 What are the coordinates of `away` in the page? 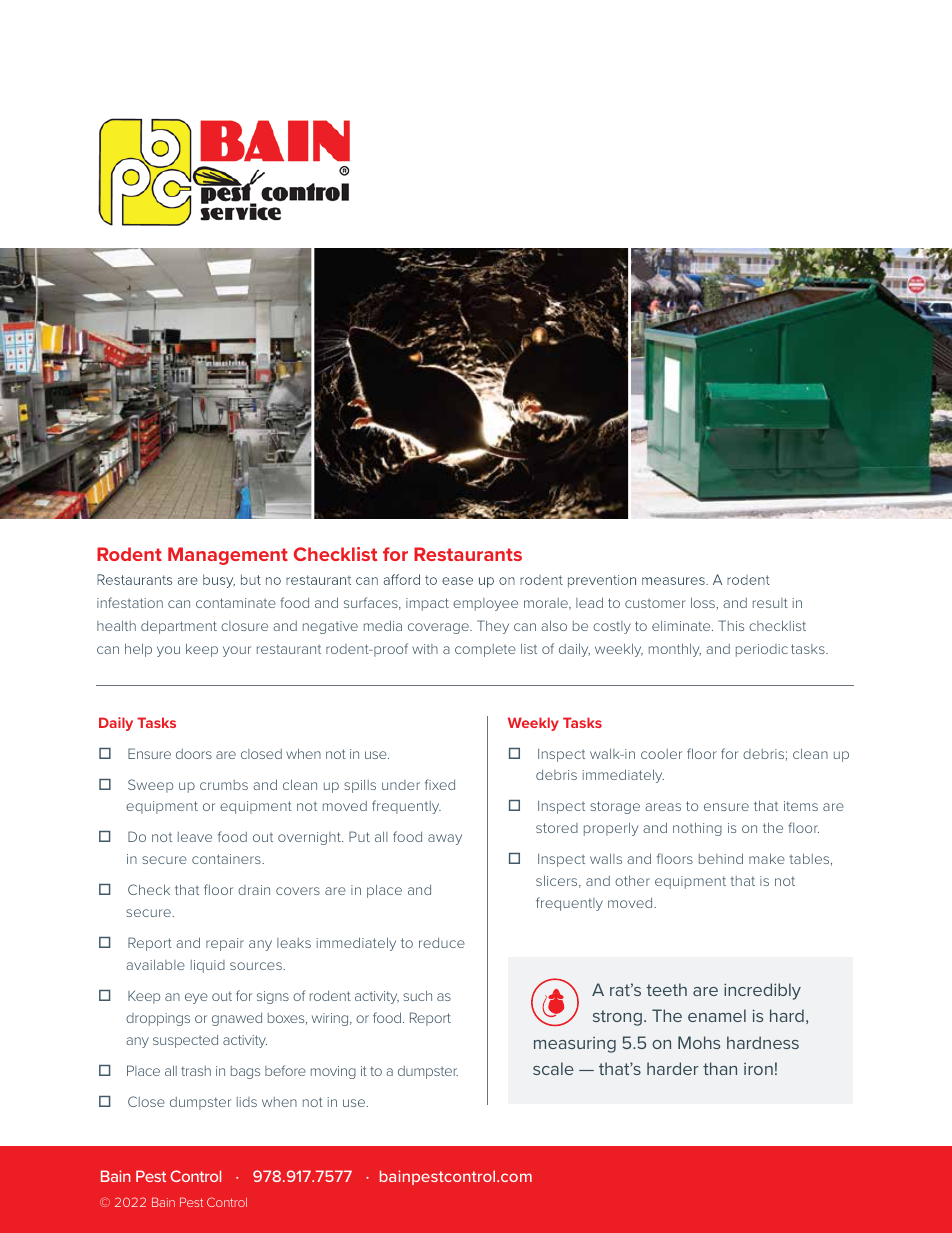 It's located at (445, 839).
